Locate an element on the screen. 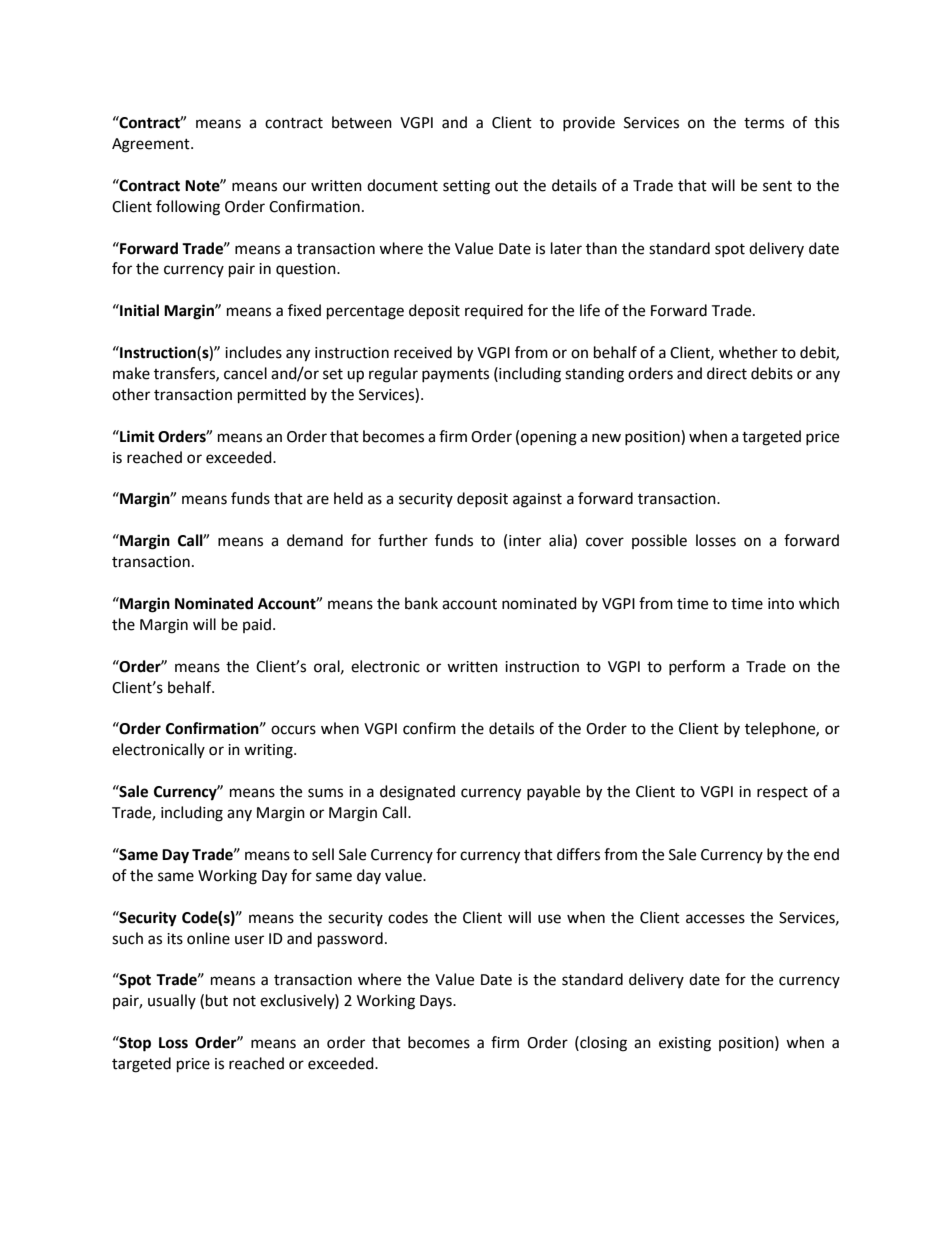 This screenshot has width=952, height=1233. Days is located at coordinates (437, 1002).
